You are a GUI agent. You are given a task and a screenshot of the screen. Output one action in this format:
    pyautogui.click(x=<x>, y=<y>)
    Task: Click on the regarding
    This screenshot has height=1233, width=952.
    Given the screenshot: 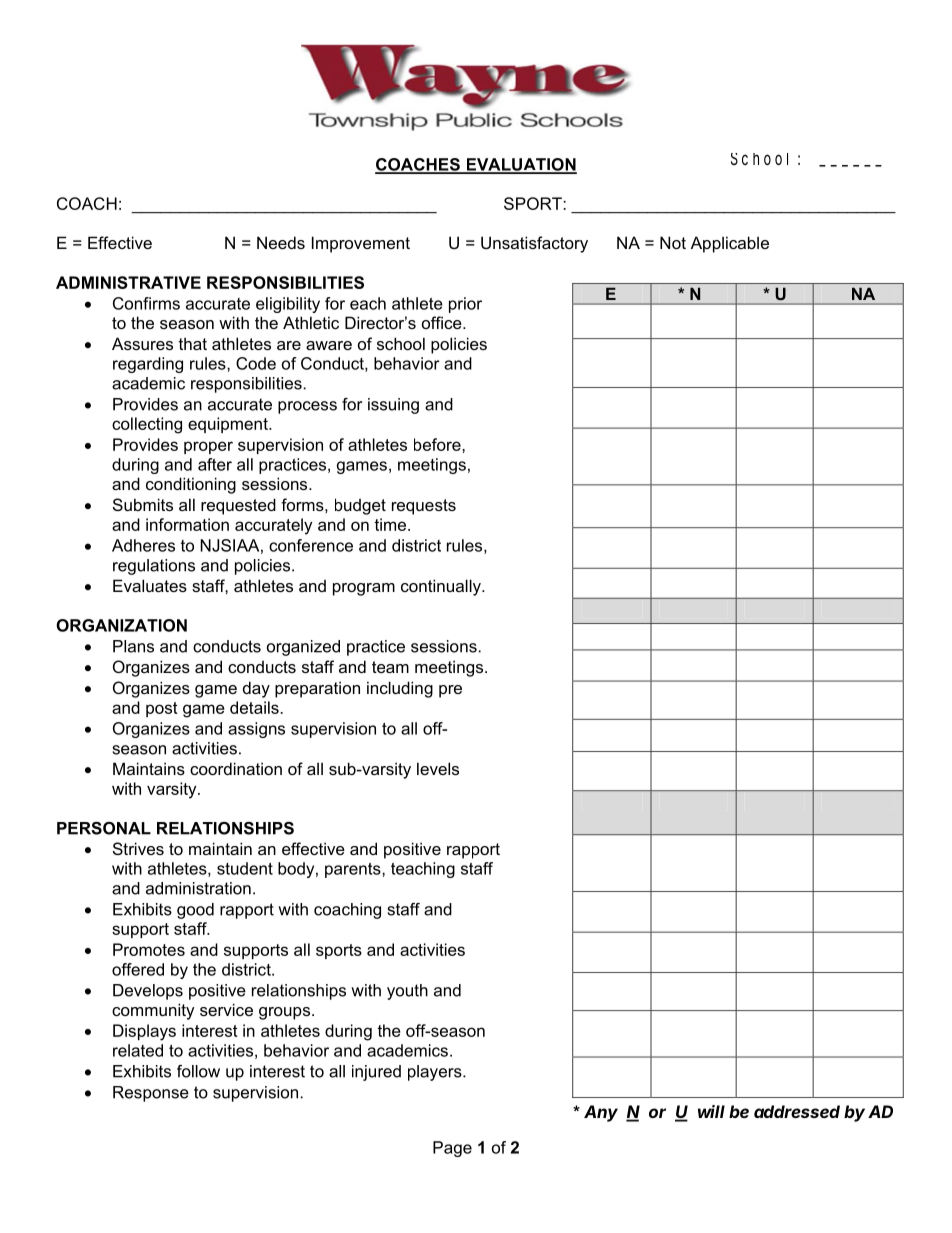 What is the action you would take?
    pyautogui.click(x=148, y=365)
